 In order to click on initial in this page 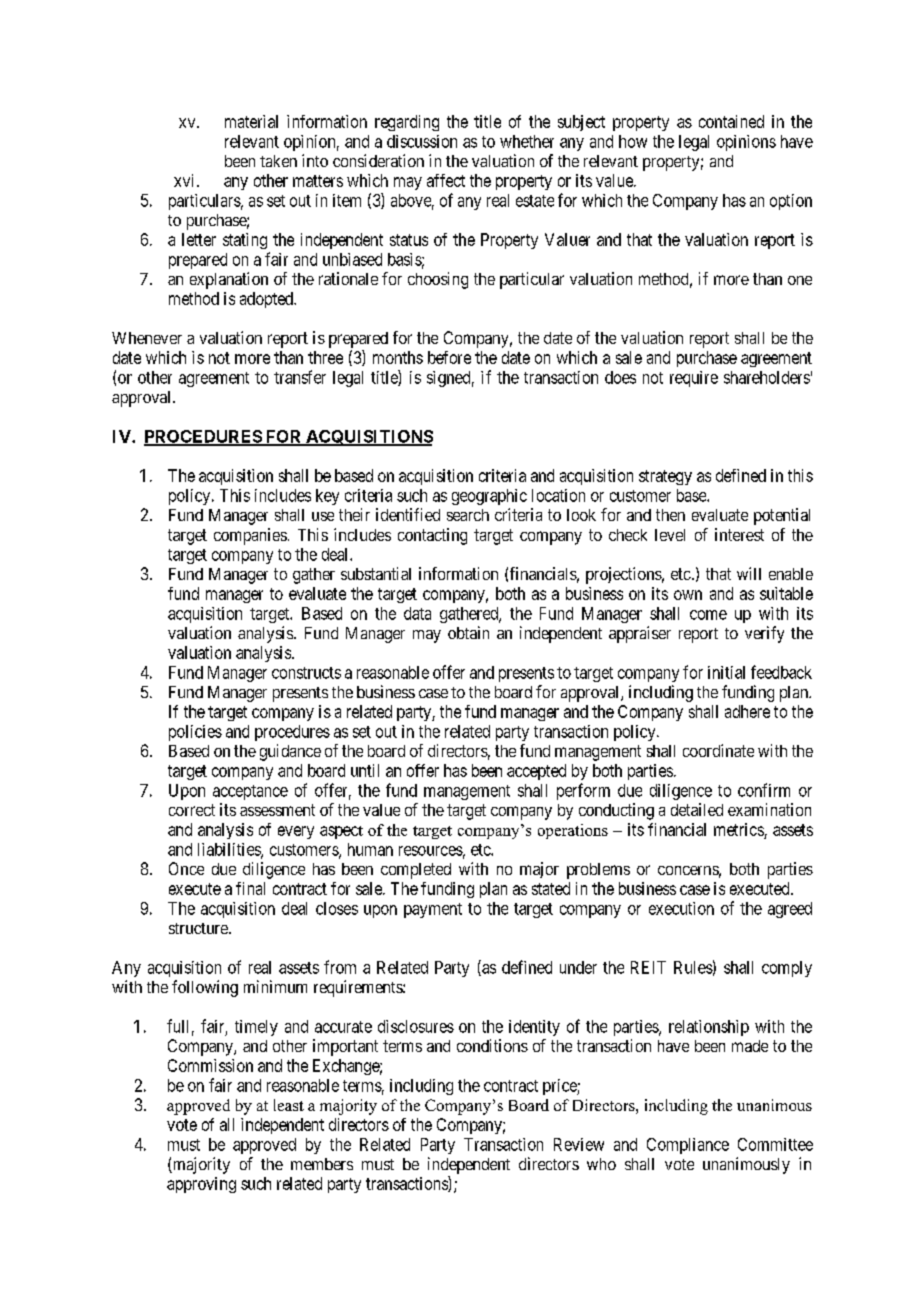, I will do `click(726, 672)`.
